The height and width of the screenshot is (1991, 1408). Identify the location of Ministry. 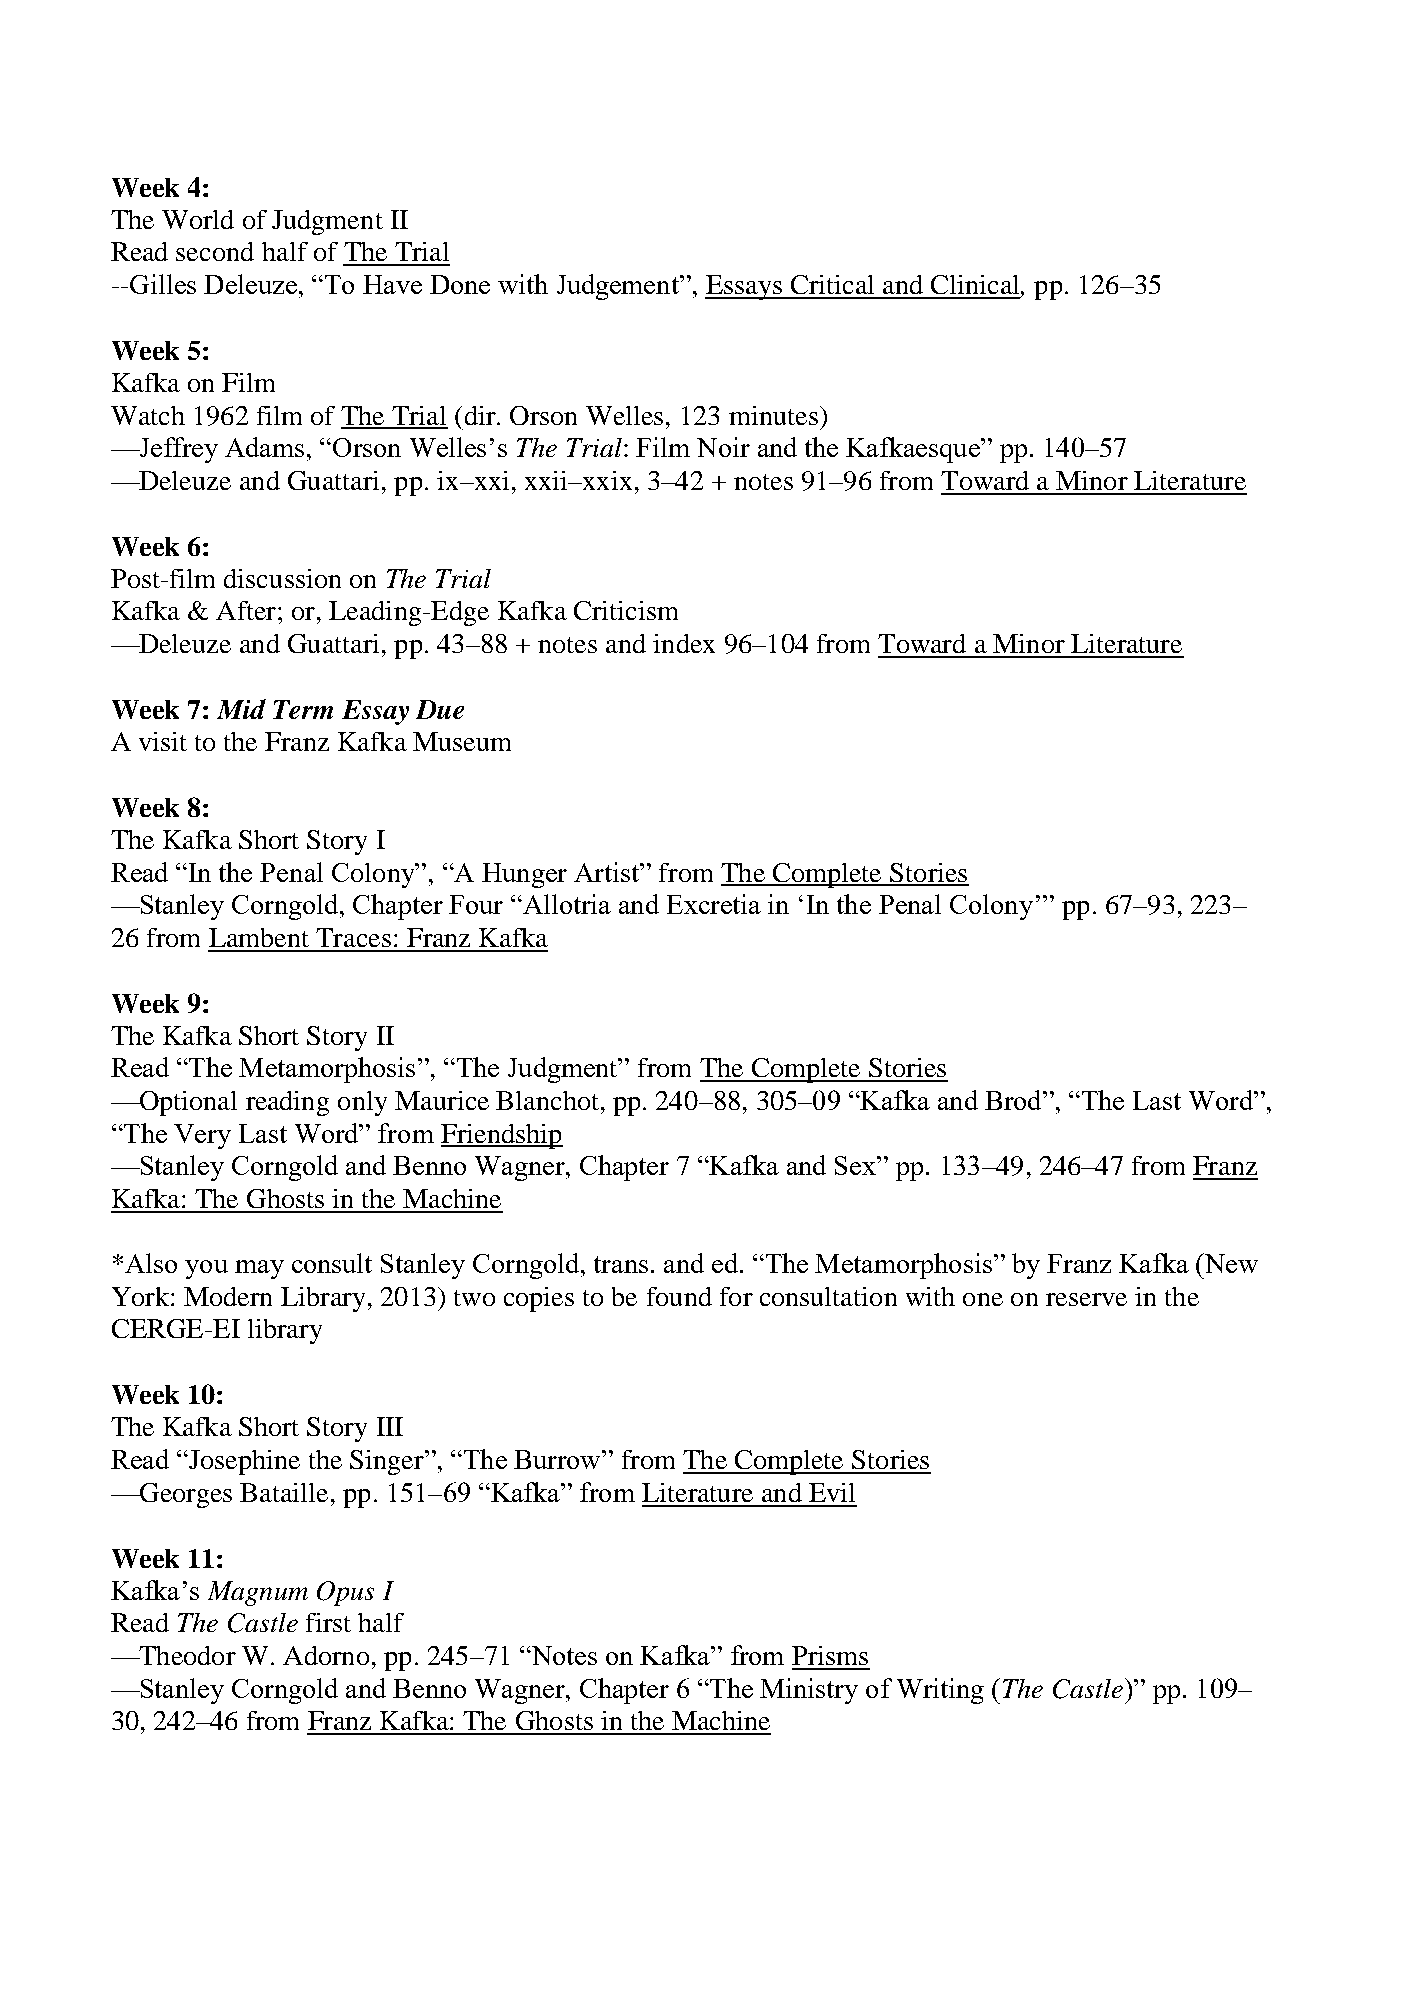
(809, 1691).
